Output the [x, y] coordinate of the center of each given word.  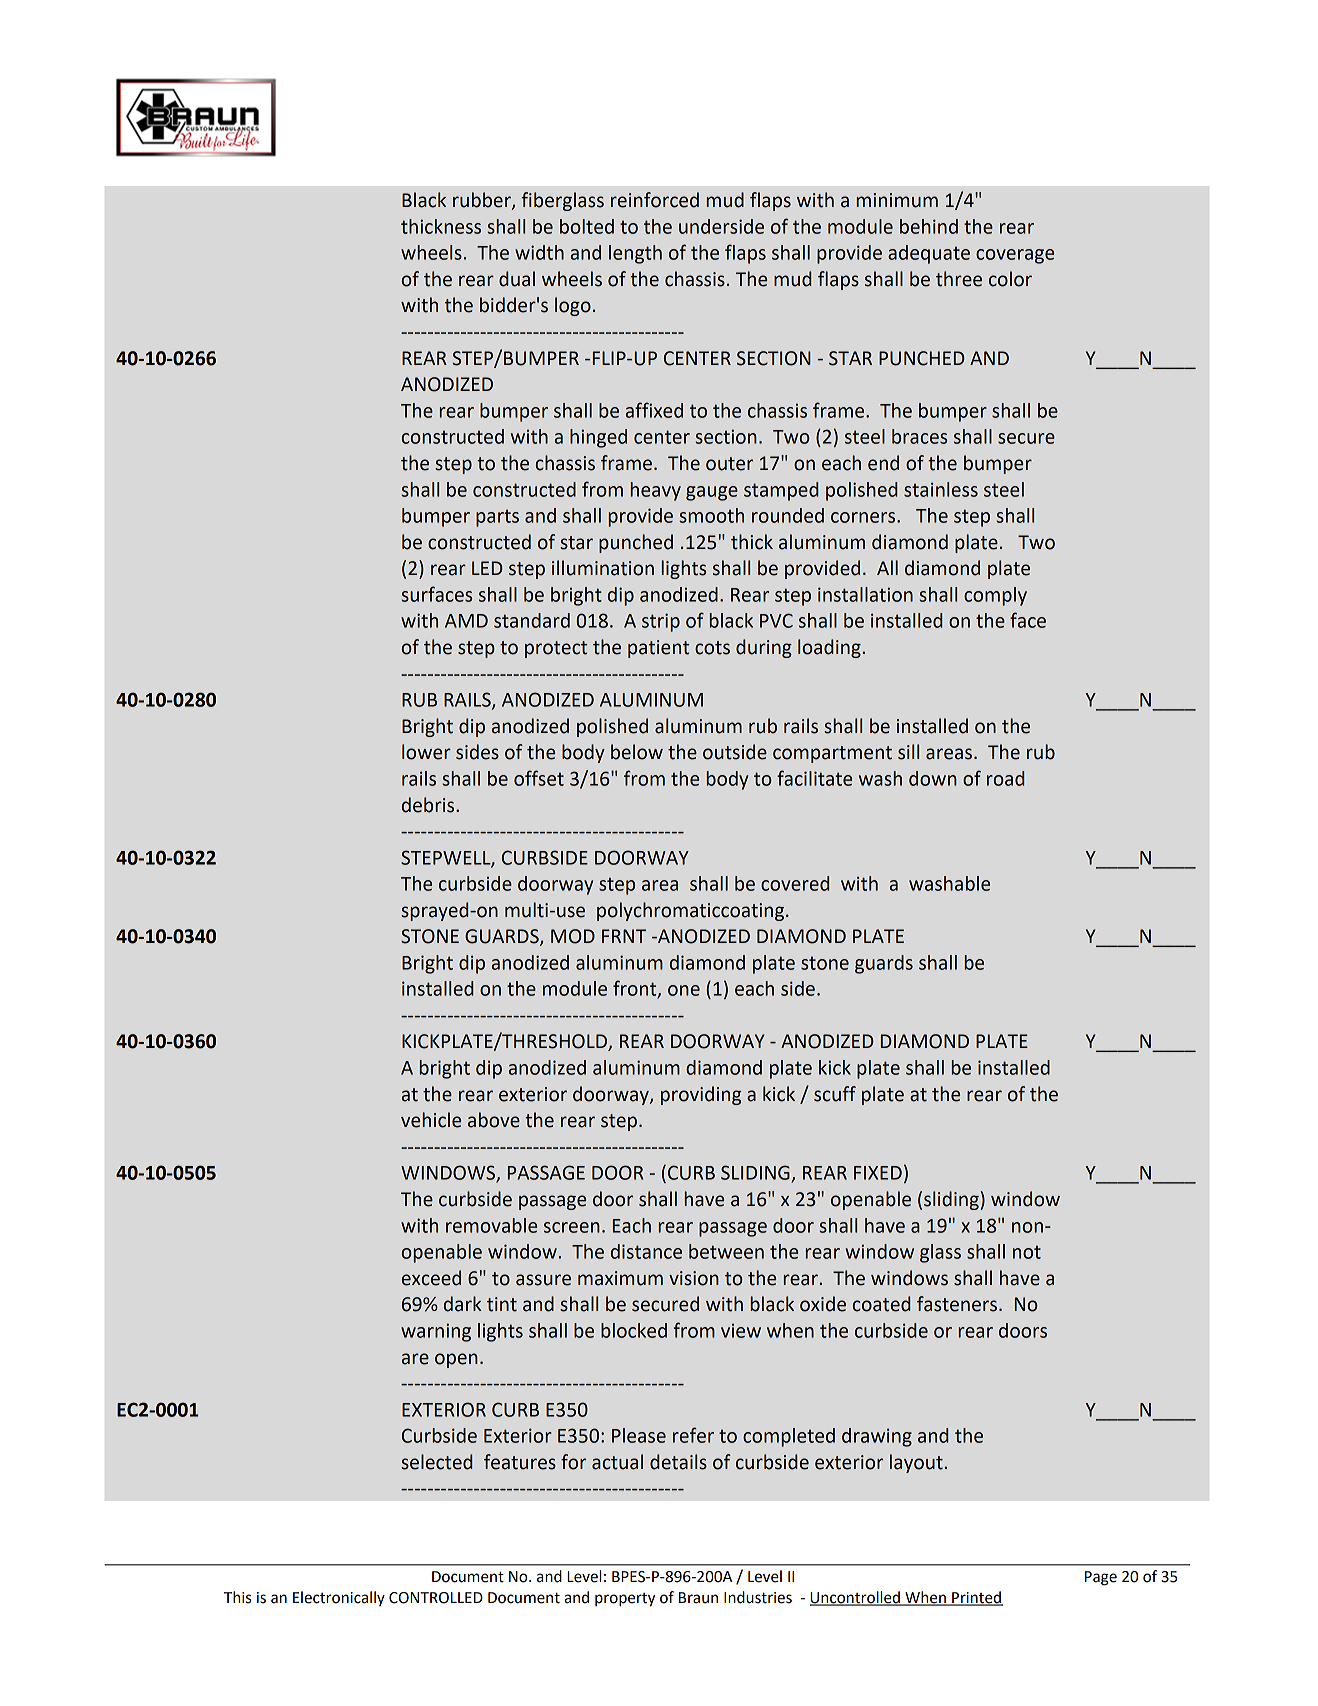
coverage [1015, 256]
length [635, 254]
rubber [483, 201]
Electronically [339, 1598]
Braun [698, 1598]
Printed [976, 1598]
